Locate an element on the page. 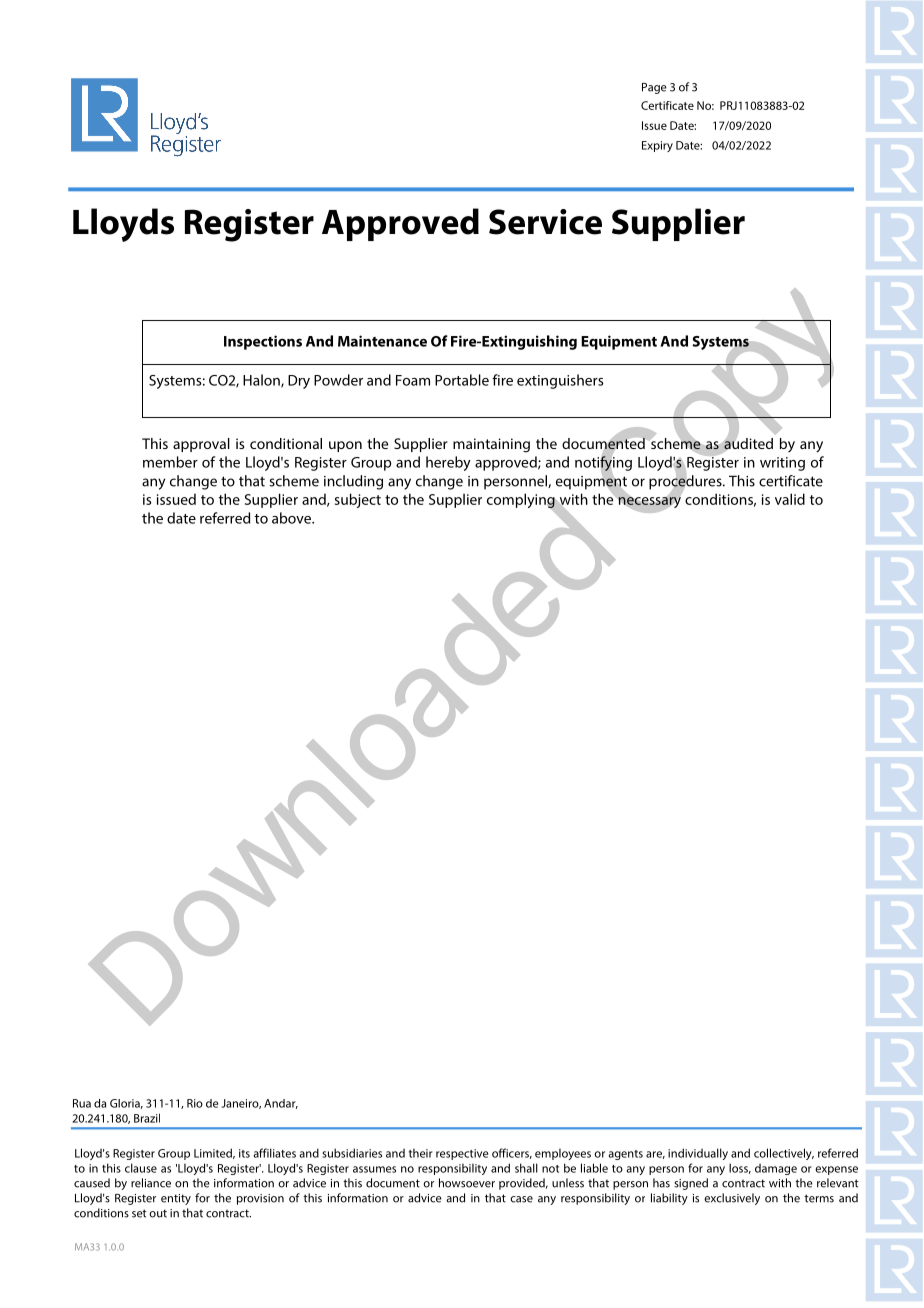  writing is located at coordinates (782, 464).
